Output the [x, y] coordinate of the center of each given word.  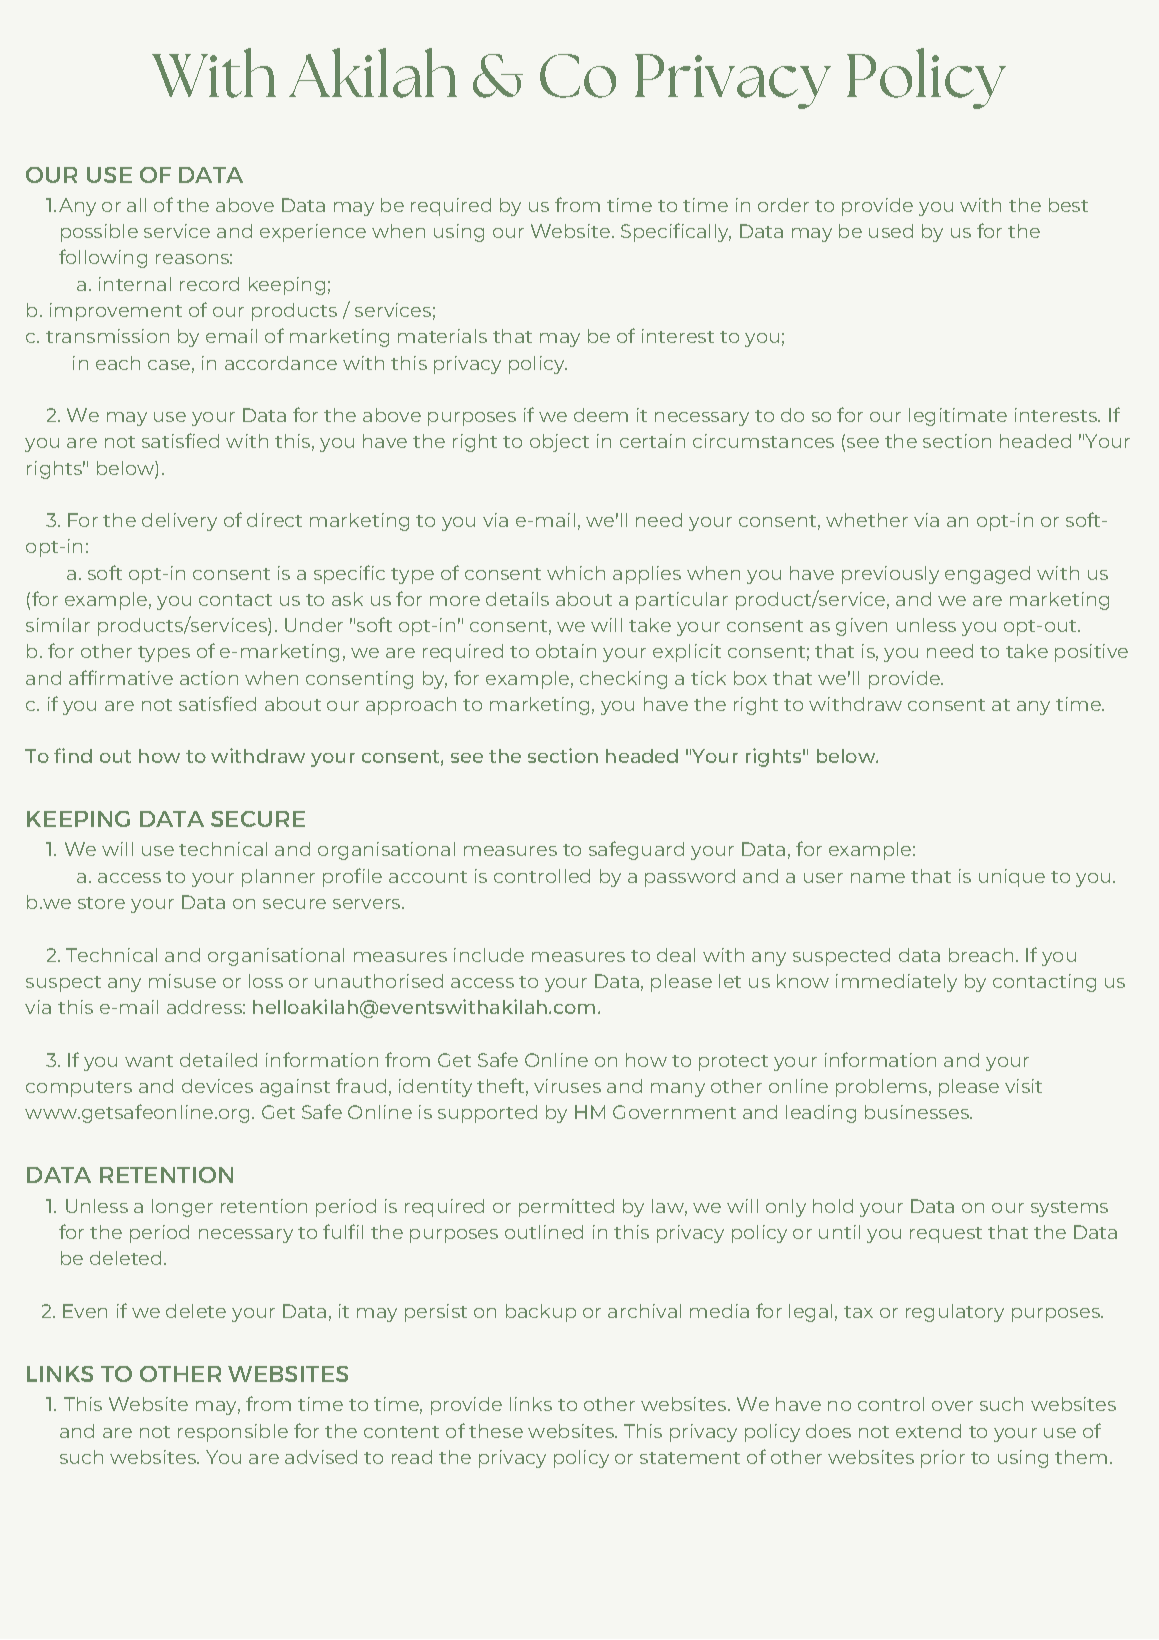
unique [1012, 878]
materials [442, 336]
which [576, 573]
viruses [567, 1086]
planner [278, 878]
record [209, 284]
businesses [918, 1112]
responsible [233, 1433]
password [690, 878]
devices [217, 1086]
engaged [987, 575]
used [891, 231]
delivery [179, 522]
